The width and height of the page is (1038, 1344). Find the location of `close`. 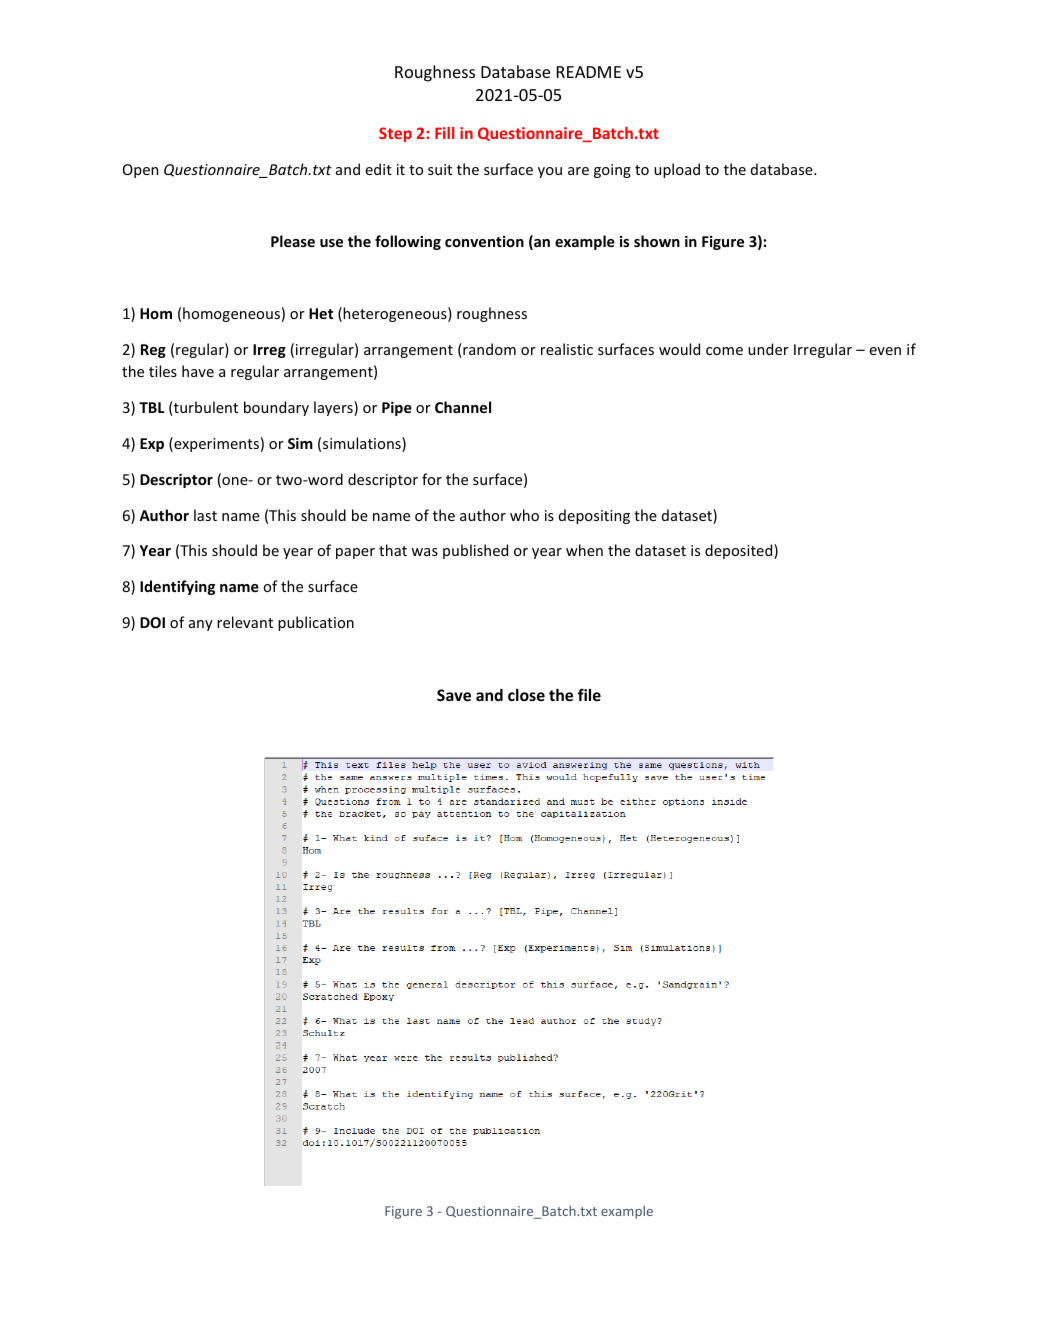

close is located at coordinates (526, 695).
